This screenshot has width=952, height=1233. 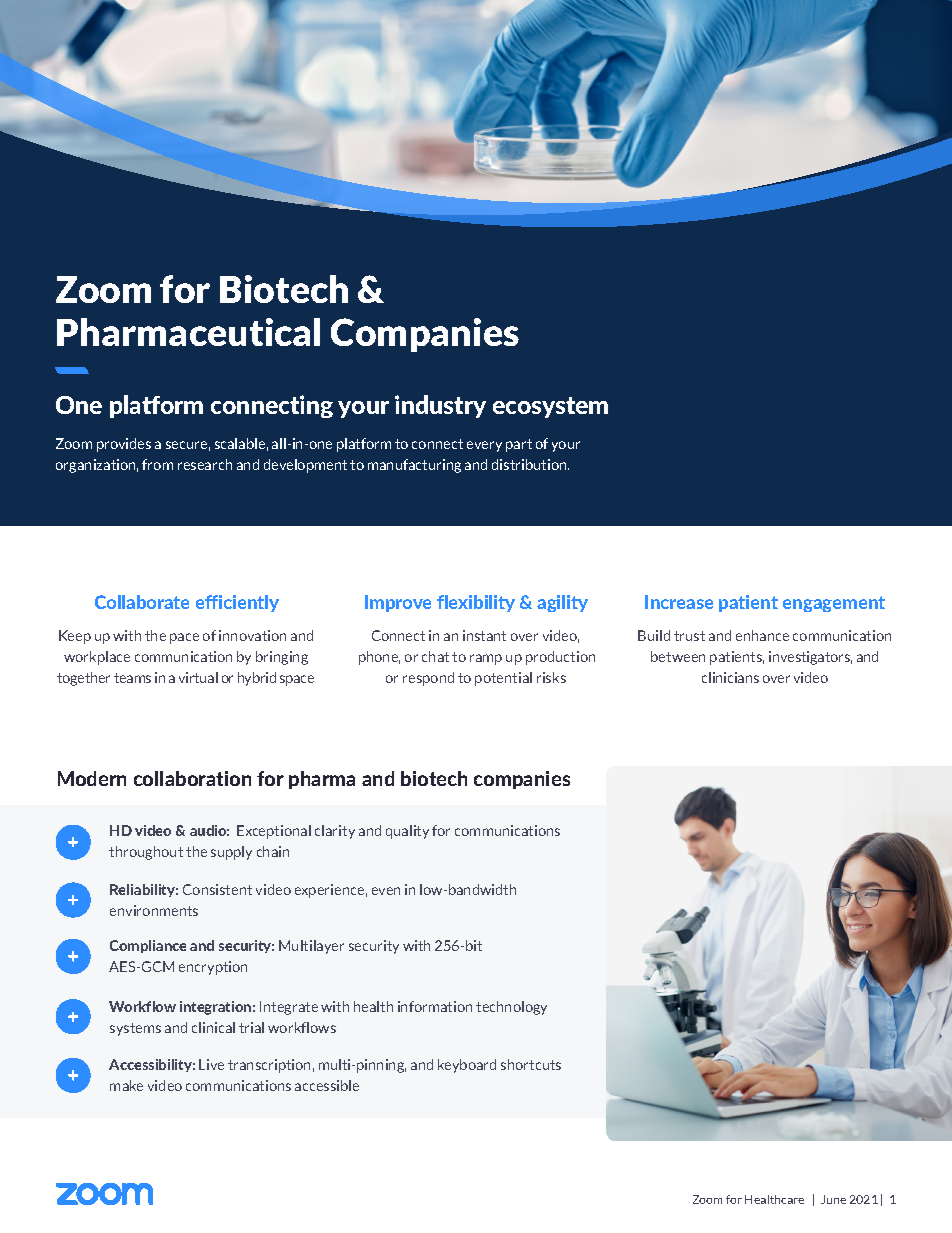 I want to click on even, so click(x=386, y=891).
